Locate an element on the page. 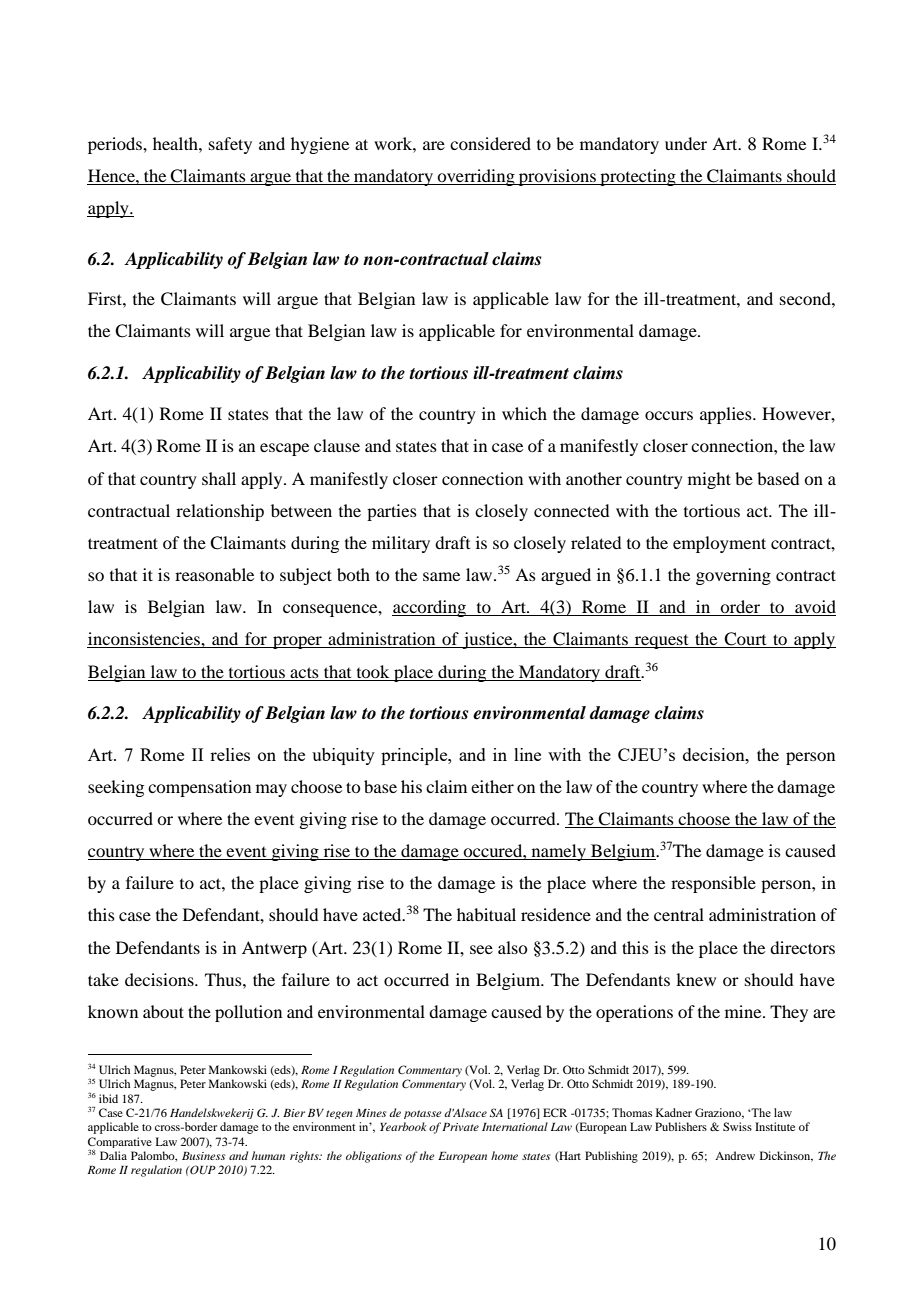 This page has height=1309, width=924. shall is located at coordinates (219, 478).
